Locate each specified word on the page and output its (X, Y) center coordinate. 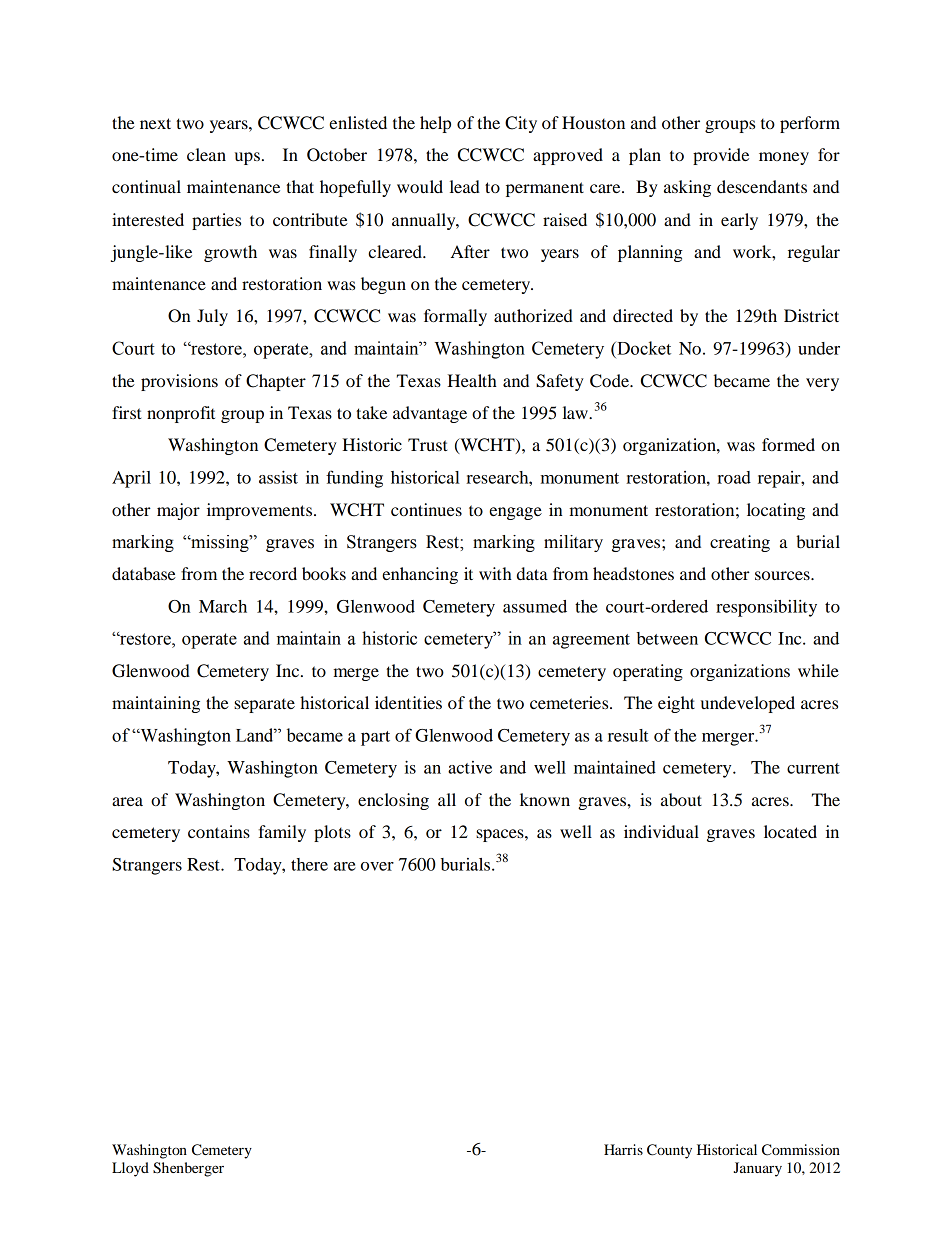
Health (472, 380)
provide (721, 156)
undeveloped (748, 704)
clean (206, 154)
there (309, 864)
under (819, 348)
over (377, 866)
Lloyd (130, 1169)
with (495, 573)
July (212, 317)
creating (740, 543)
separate (264, 706)
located (790, 831)
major (178, 511)
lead (465, 186)
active (470, 767)
